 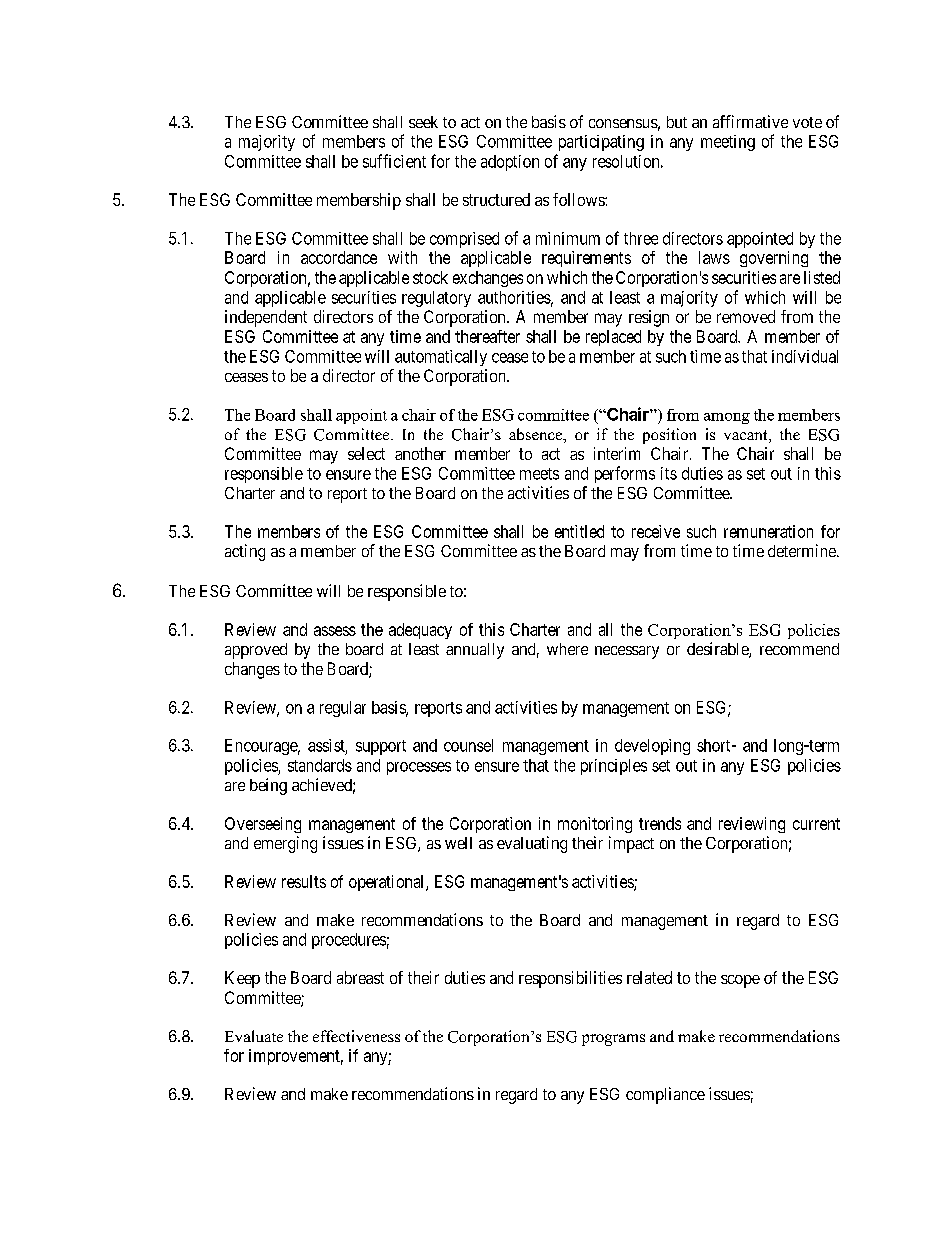 I want to click on meeting, so click(x=728, y=143).
